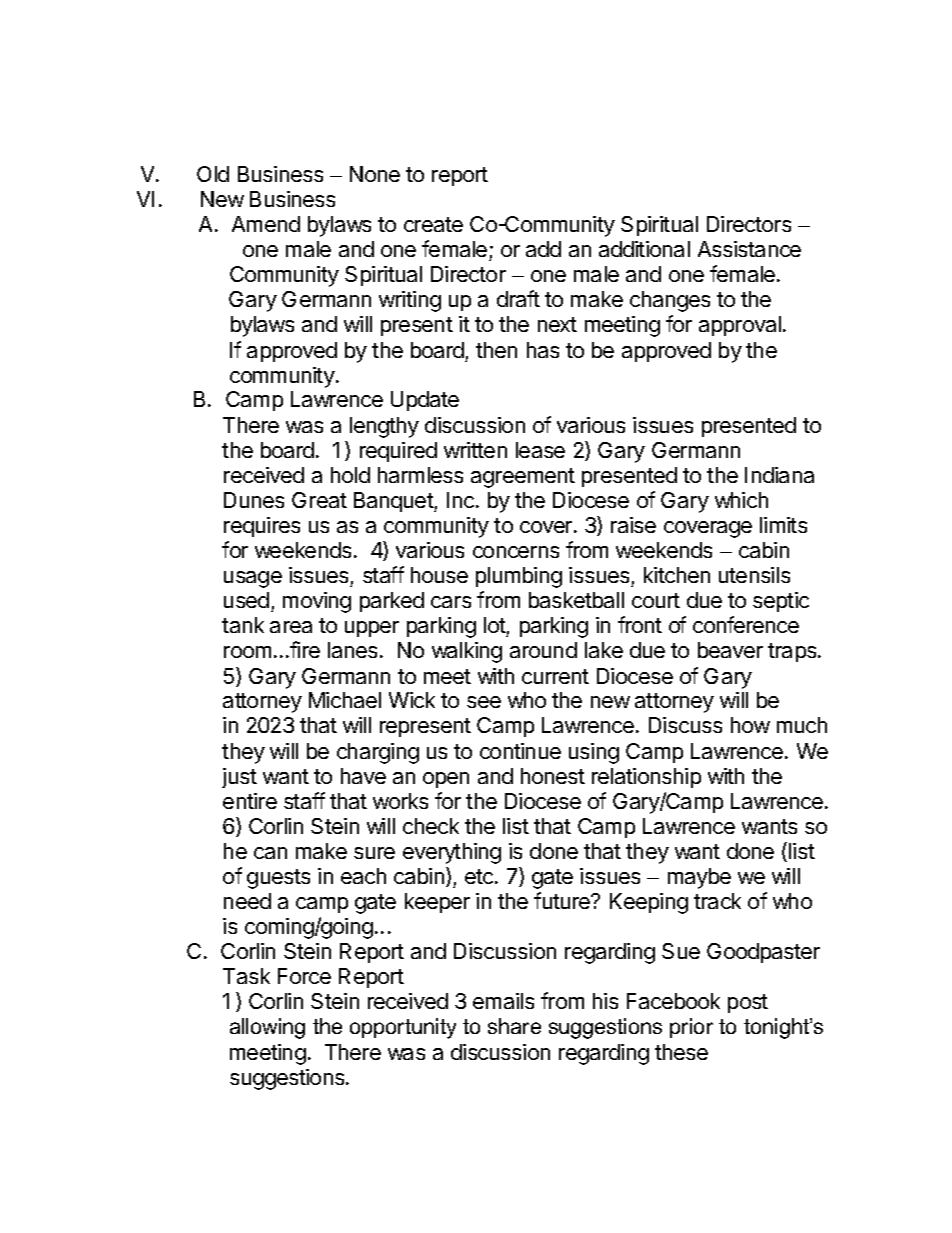 The image size is (952, 1233). I want to click on plumbing, so click(519, 577).
